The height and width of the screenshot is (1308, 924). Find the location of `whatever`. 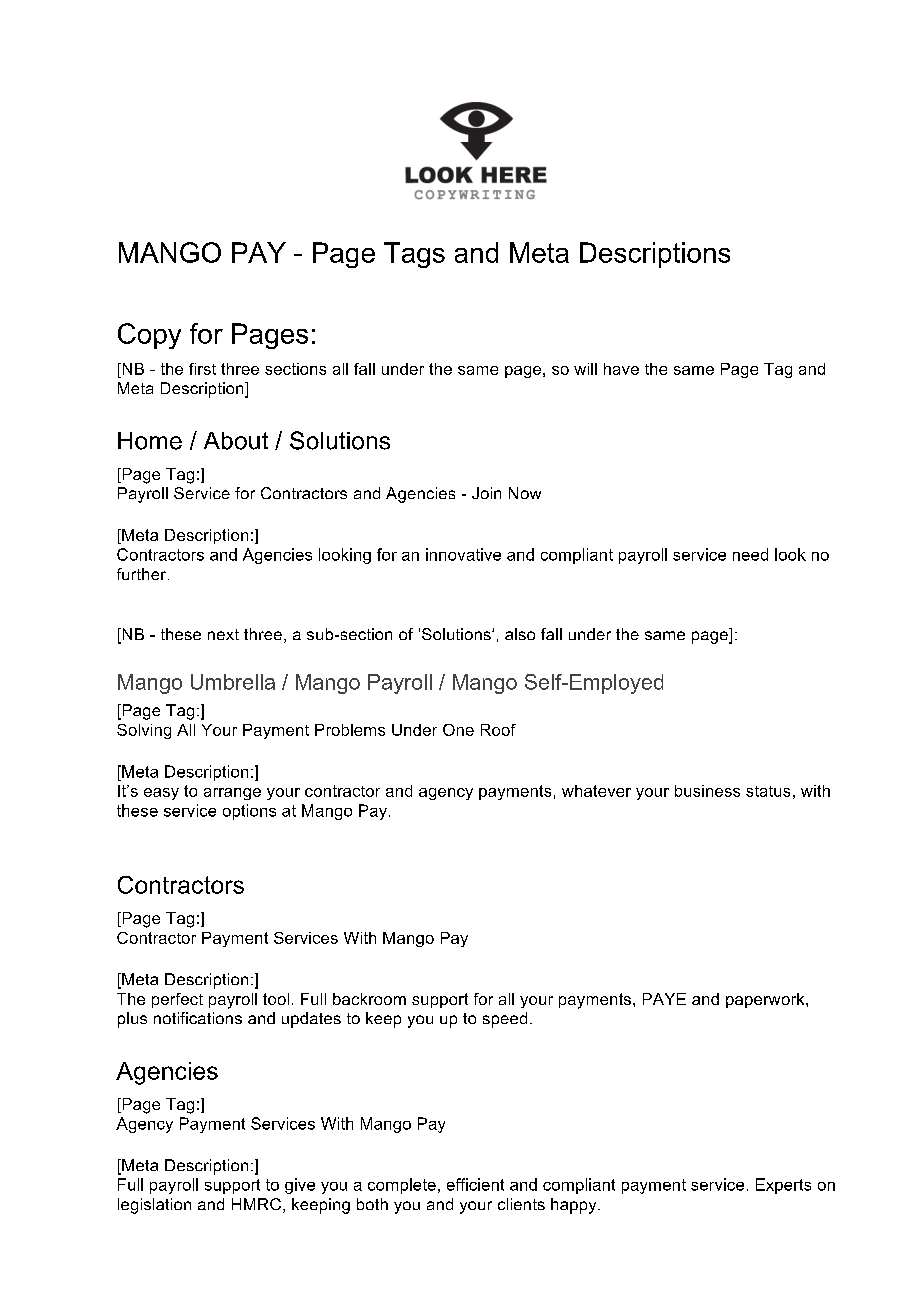

whatever is located at coordinates (596, 791).
